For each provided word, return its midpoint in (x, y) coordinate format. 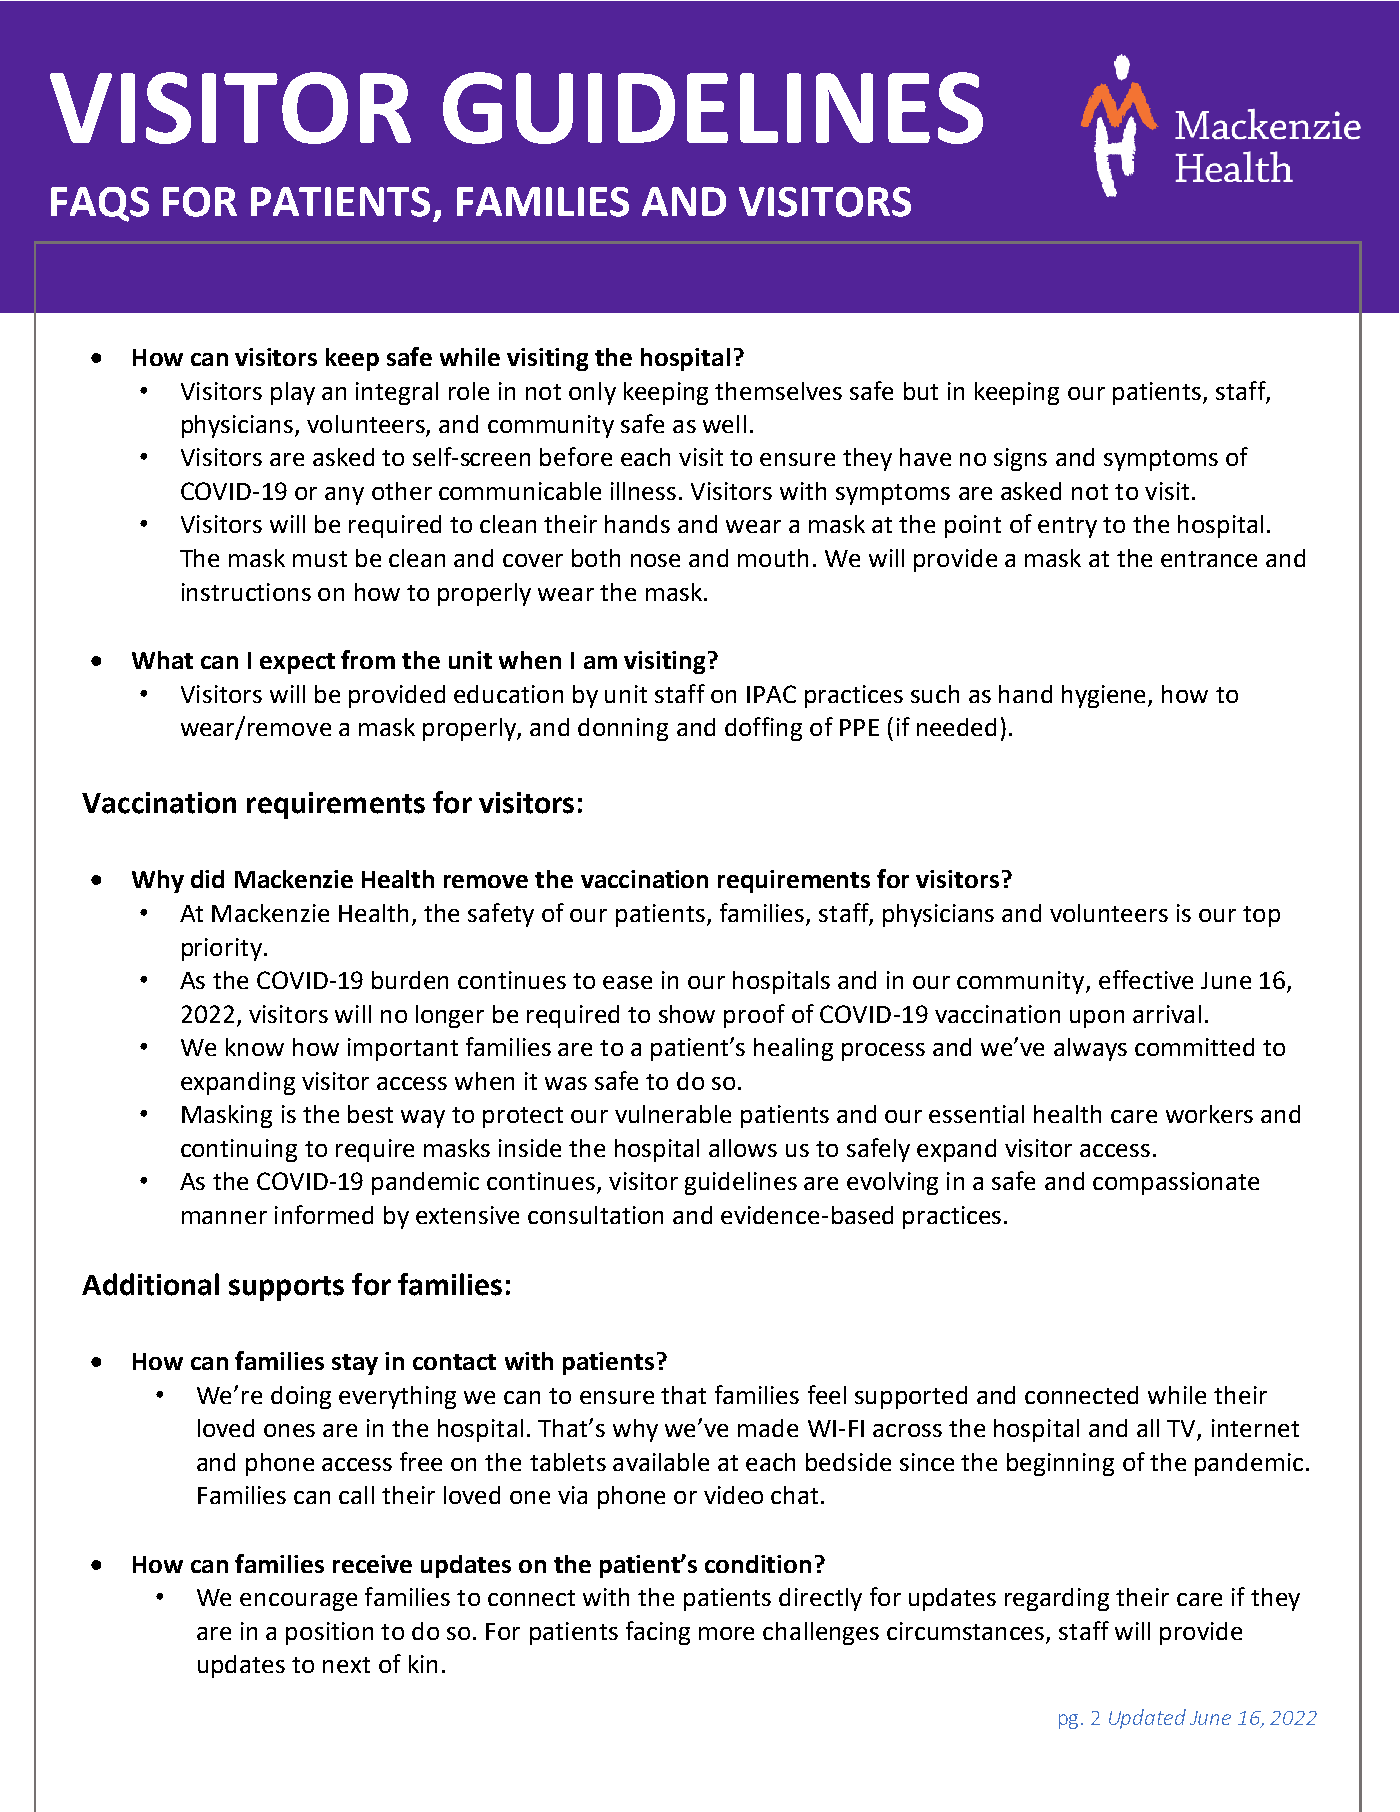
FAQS (100, 204)
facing (658, 1633)
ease (627, 982)
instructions (246, 592)
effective (1146, 979)
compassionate (1176, 1183)
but (921, 391)
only (592, 393)
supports (286, 1288)
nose (655, 560)
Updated (1147, 1719)
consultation (595, 1215)
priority (222, 949)
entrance (1209, 559)
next (346, 1665)
